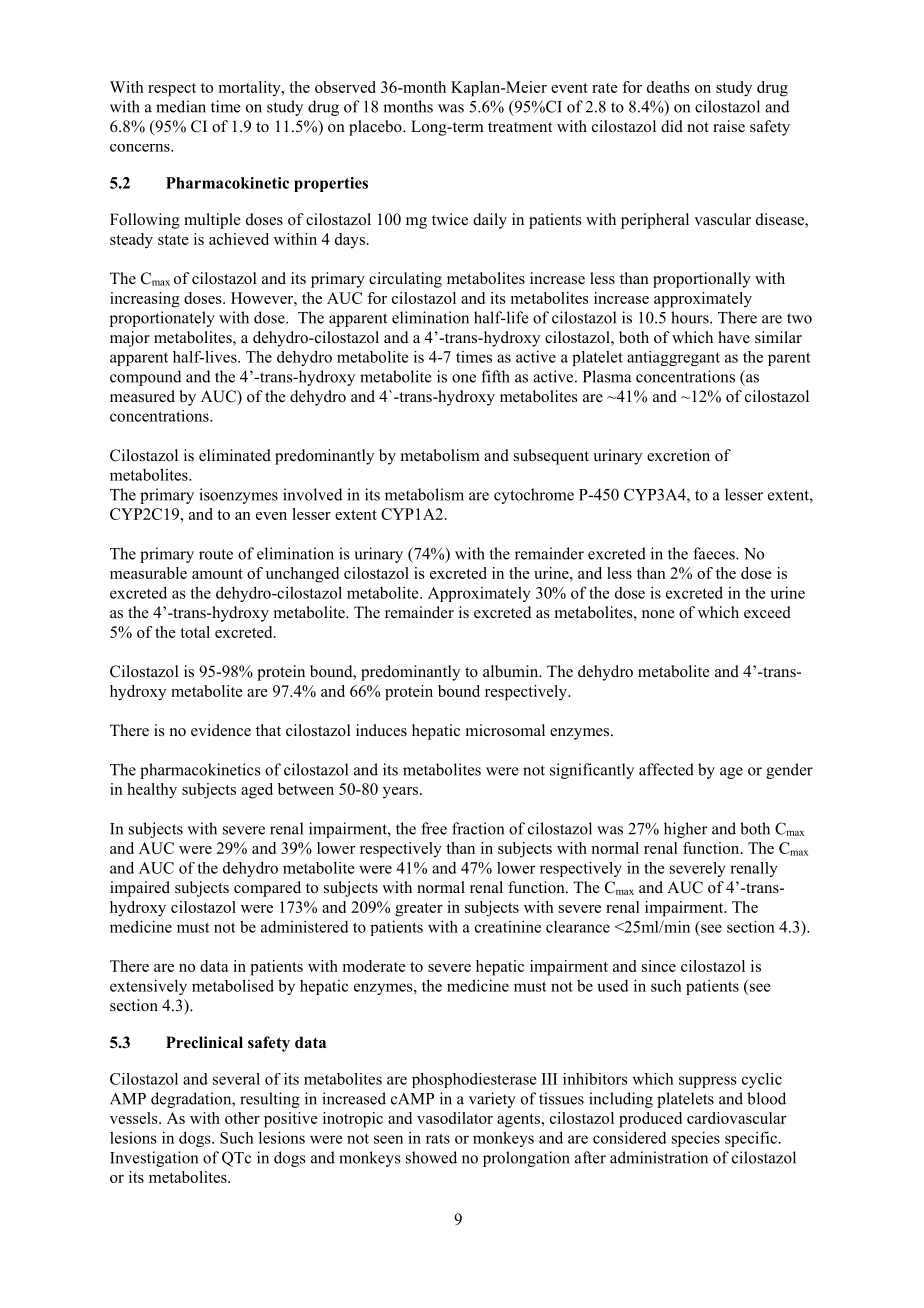 This screenshot has height=1308, width=924. What do you see at coordinates (678, 455) in the screenshot?
I see `excretion` at bounding box center [678, 455].
